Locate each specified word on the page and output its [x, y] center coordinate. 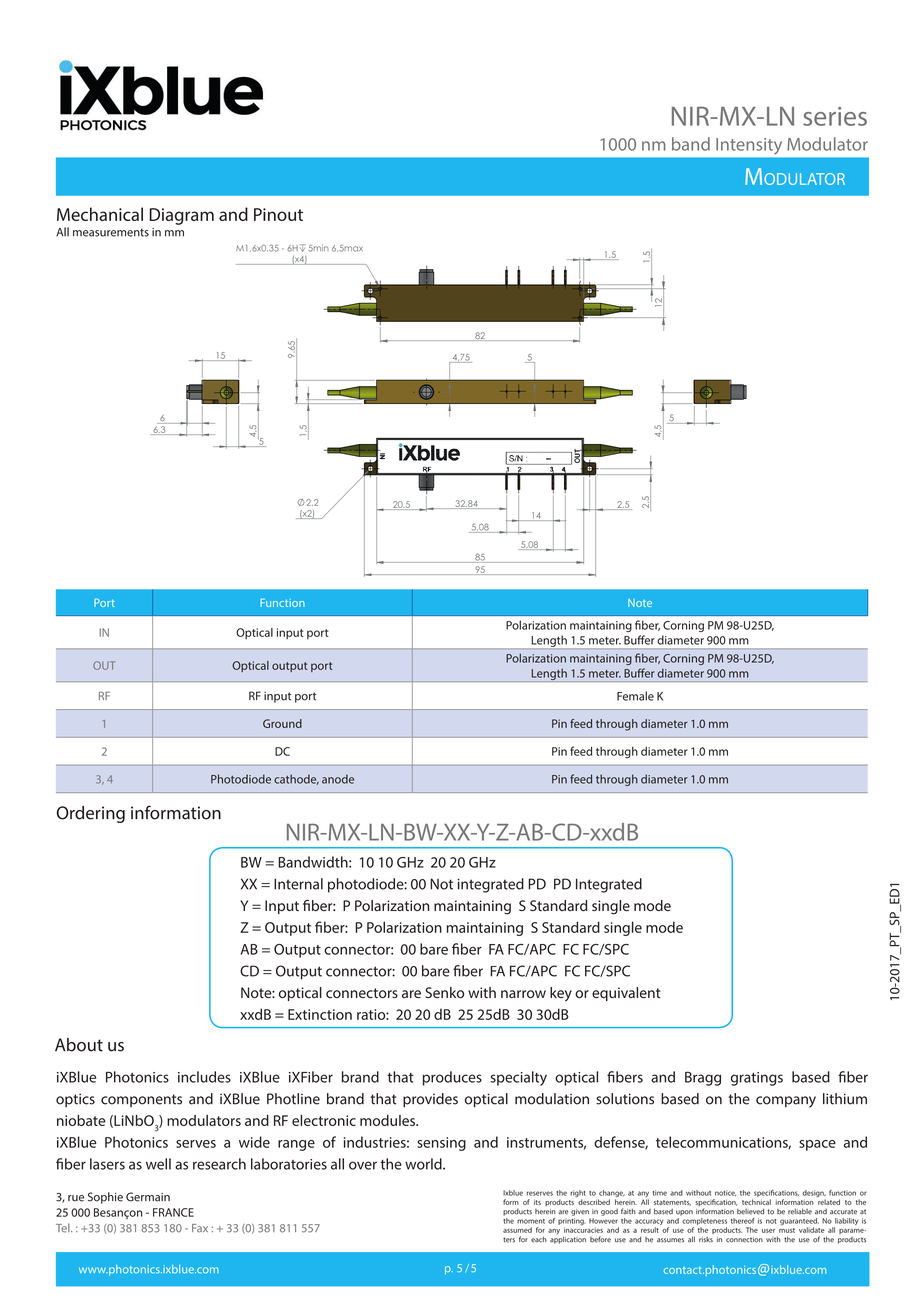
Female [635, 696]
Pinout [278, 214]
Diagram [181, 216]
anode [338, 779]
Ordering [91, 814]
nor [621, 752]
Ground [282, 723]
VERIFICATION [826, 648]
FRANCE [173, 1212]
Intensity [749, 146]
